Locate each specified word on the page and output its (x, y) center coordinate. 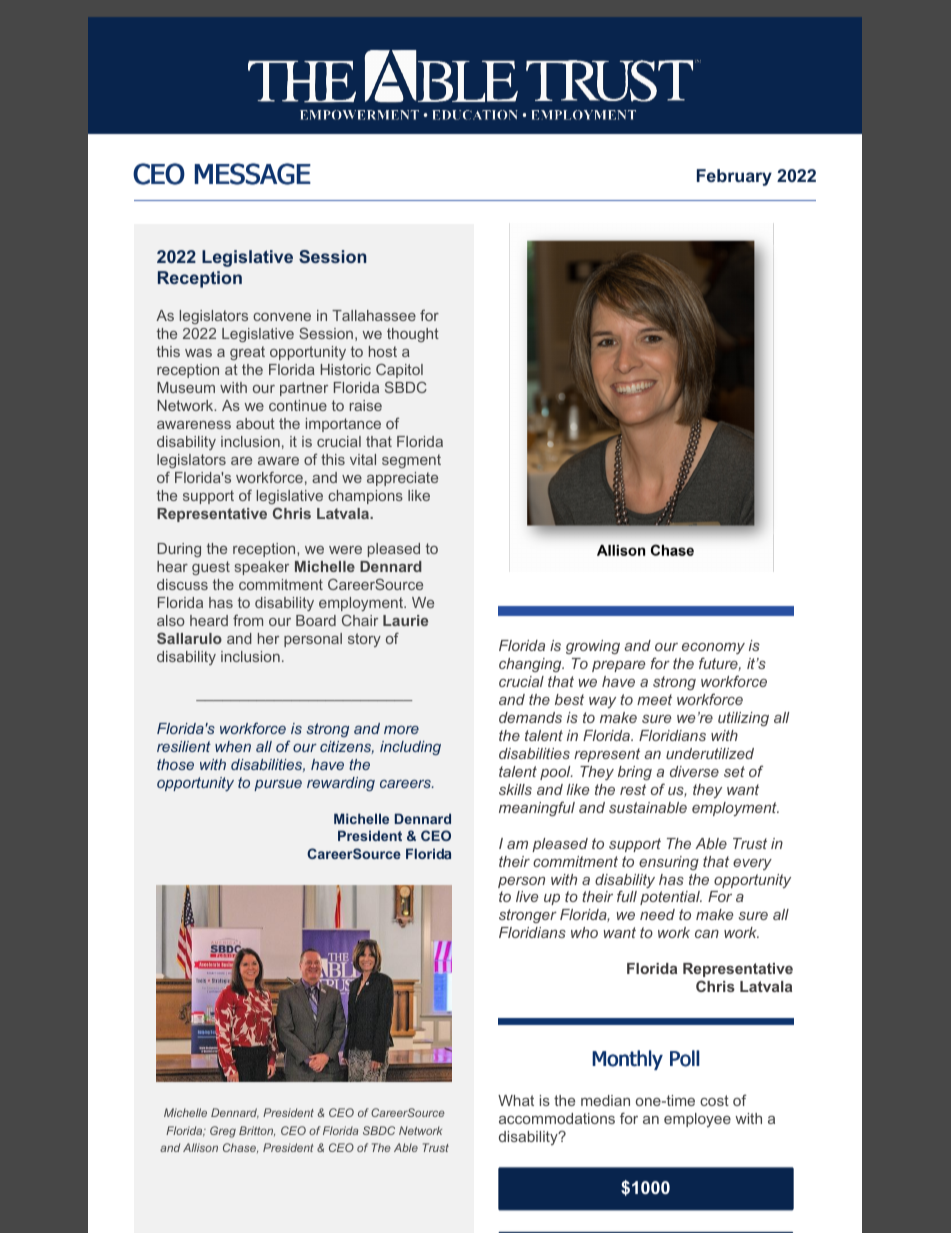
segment (411, 461)
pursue (278, 785)
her (268, 638)
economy (713, 650)
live (527, 896)
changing (531, 665)
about (255, 423)
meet (654, 699)
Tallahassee (374, 315)
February (734, 177)
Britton (257, 1131)
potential (671, 898)
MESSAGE (253, 174)
